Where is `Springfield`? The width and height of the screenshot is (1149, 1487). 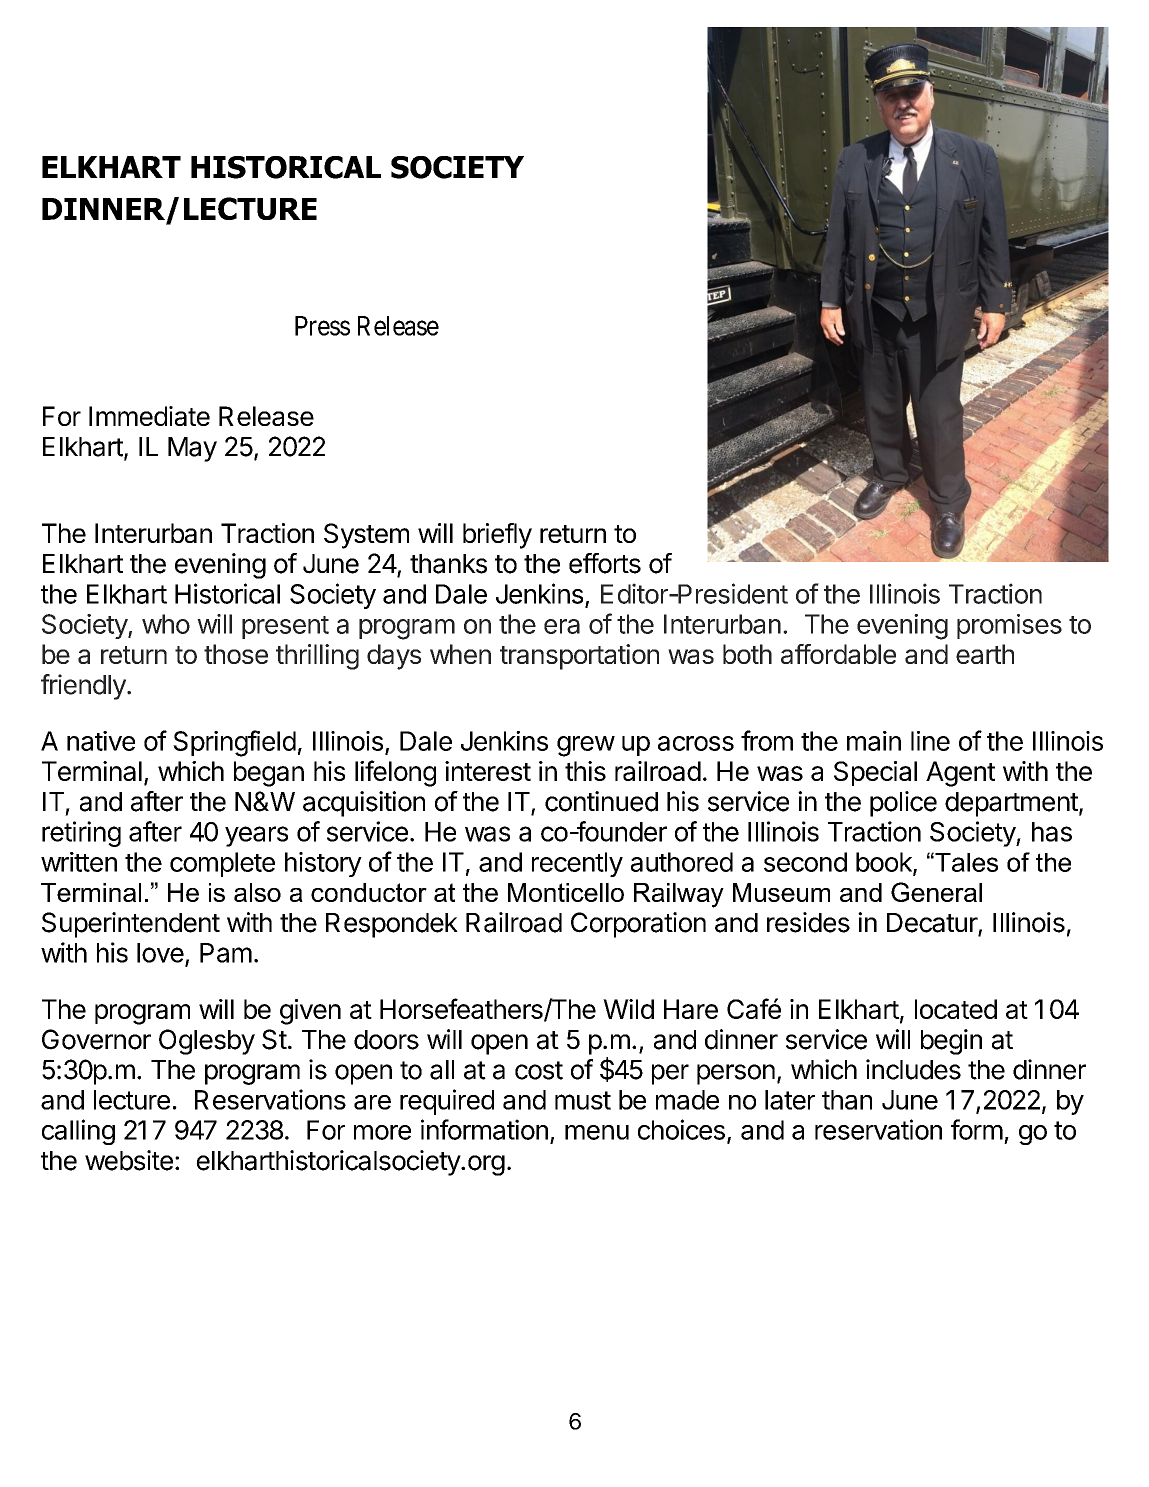
Springfield is located at coordinates (234, 743).
